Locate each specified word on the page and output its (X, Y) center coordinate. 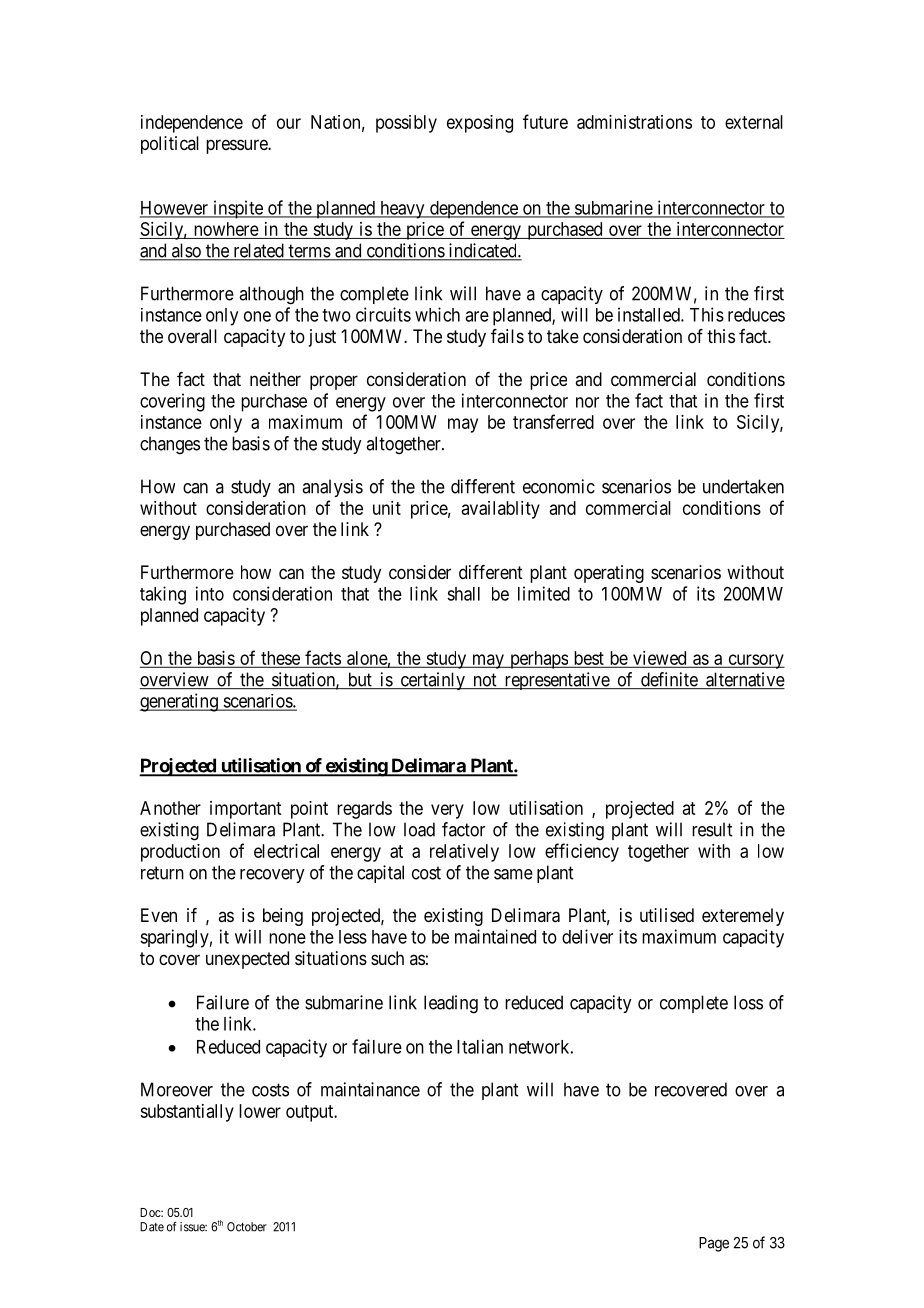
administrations (634, 122)
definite (668, 680)
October (247, 1227)
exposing (480, 124)
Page (714, 1244)
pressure (237, 146)
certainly (432, 681)
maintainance (370, 1089)
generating (180, 702)
